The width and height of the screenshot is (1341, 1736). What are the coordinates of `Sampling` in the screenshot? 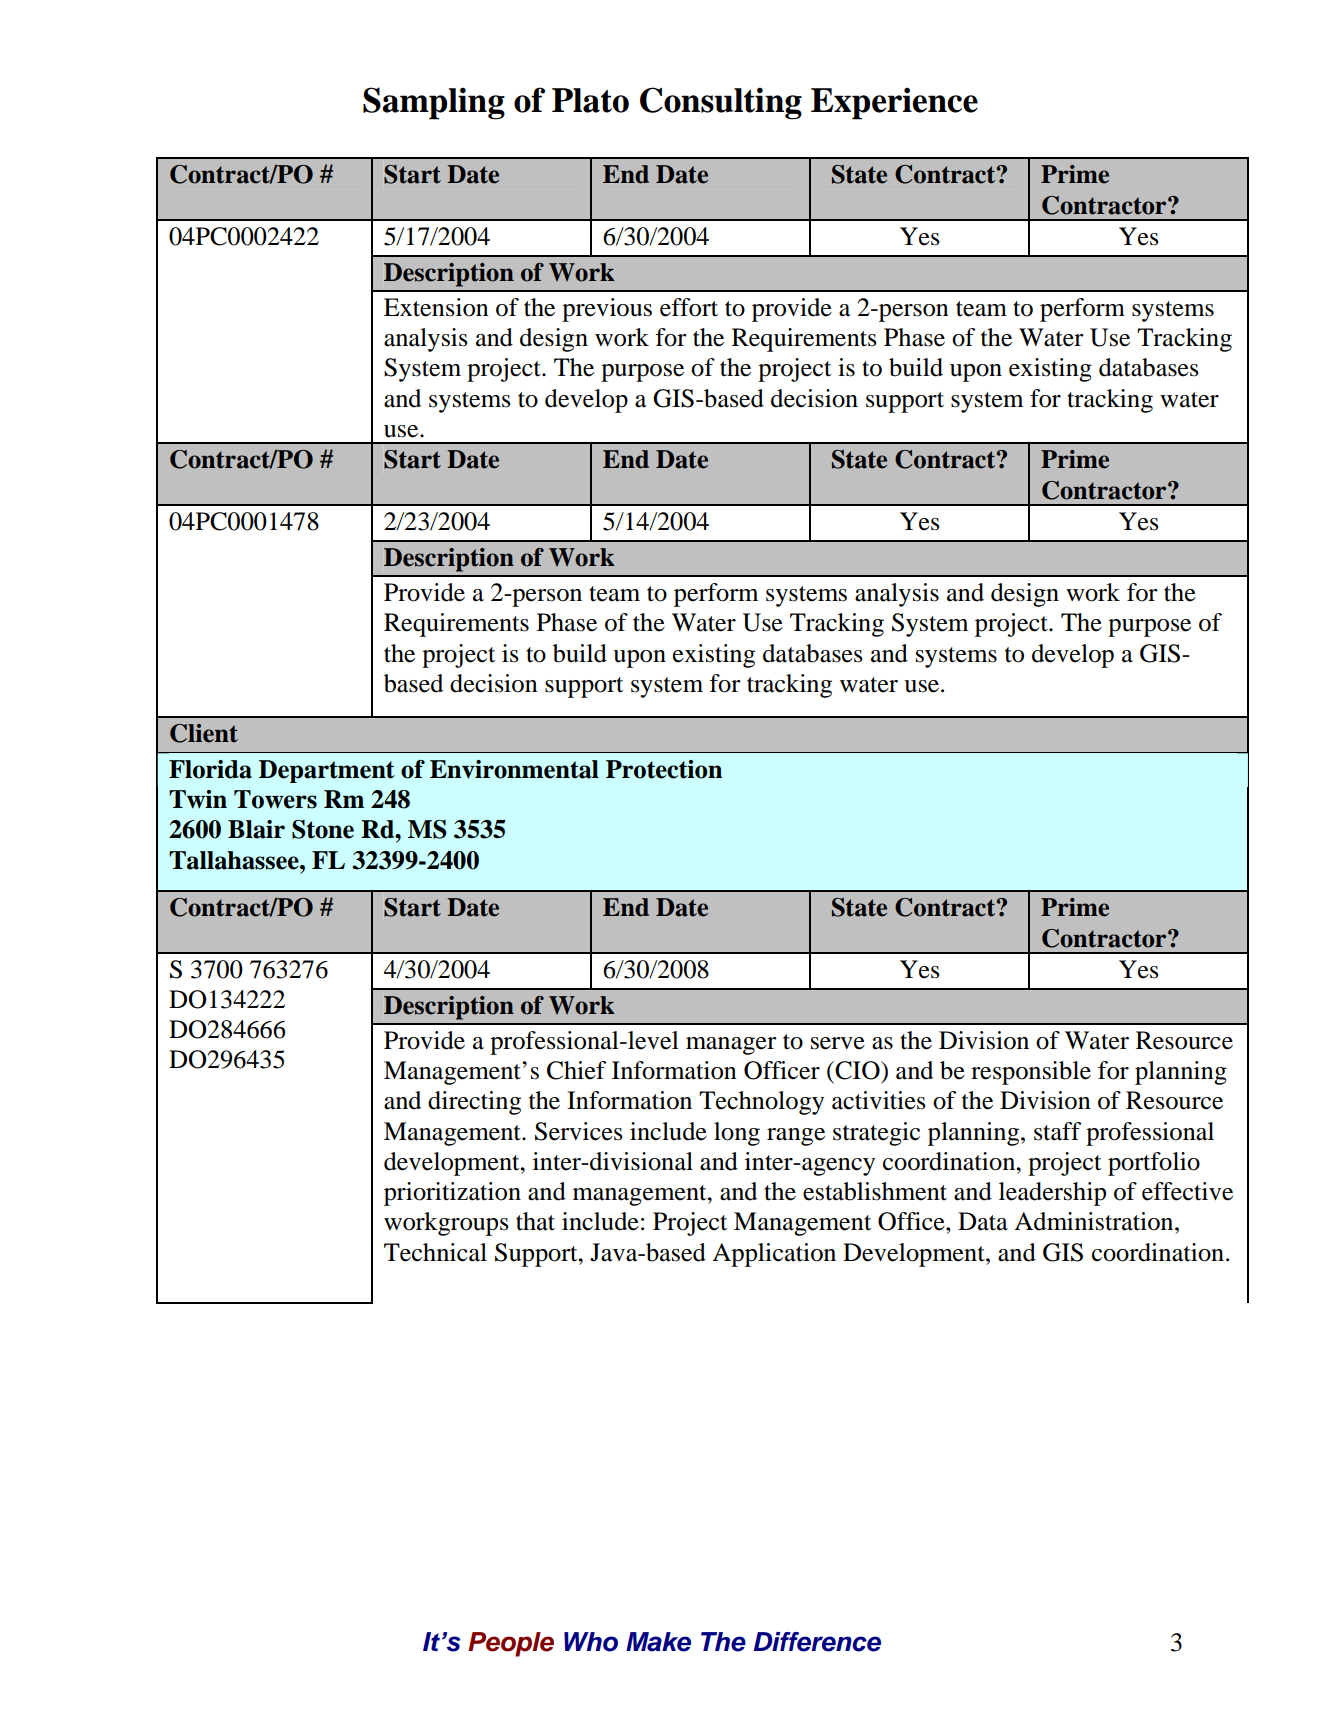 It's located at (434, 103).
